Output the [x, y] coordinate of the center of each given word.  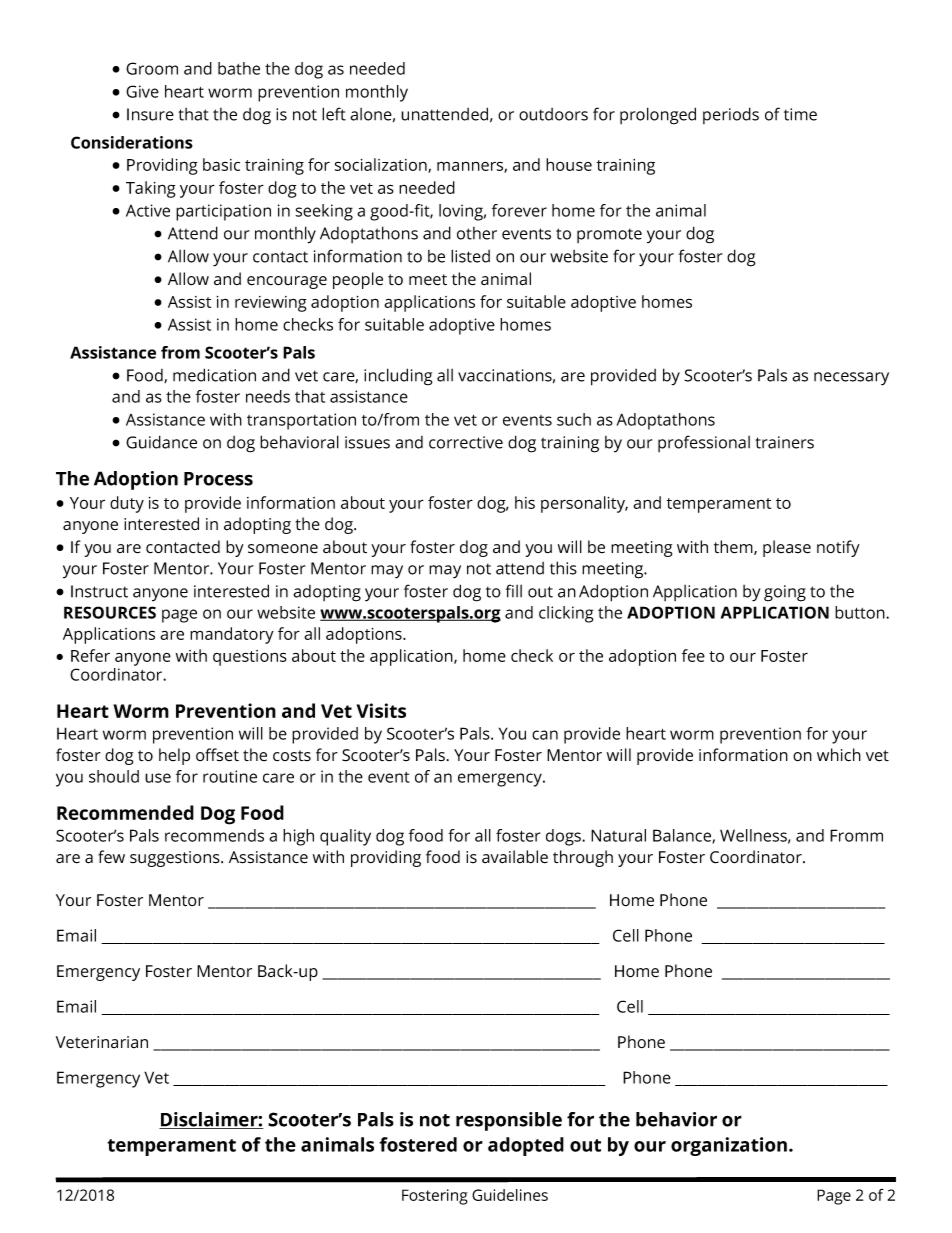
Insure [150, 114]
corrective [466, 442]
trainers [784, 442]
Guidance [161, 442]
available [515, 857]
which [839, 755]
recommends [214, 835]
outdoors [553, 114]
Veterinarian [102, 1042]
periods [731, 115]
